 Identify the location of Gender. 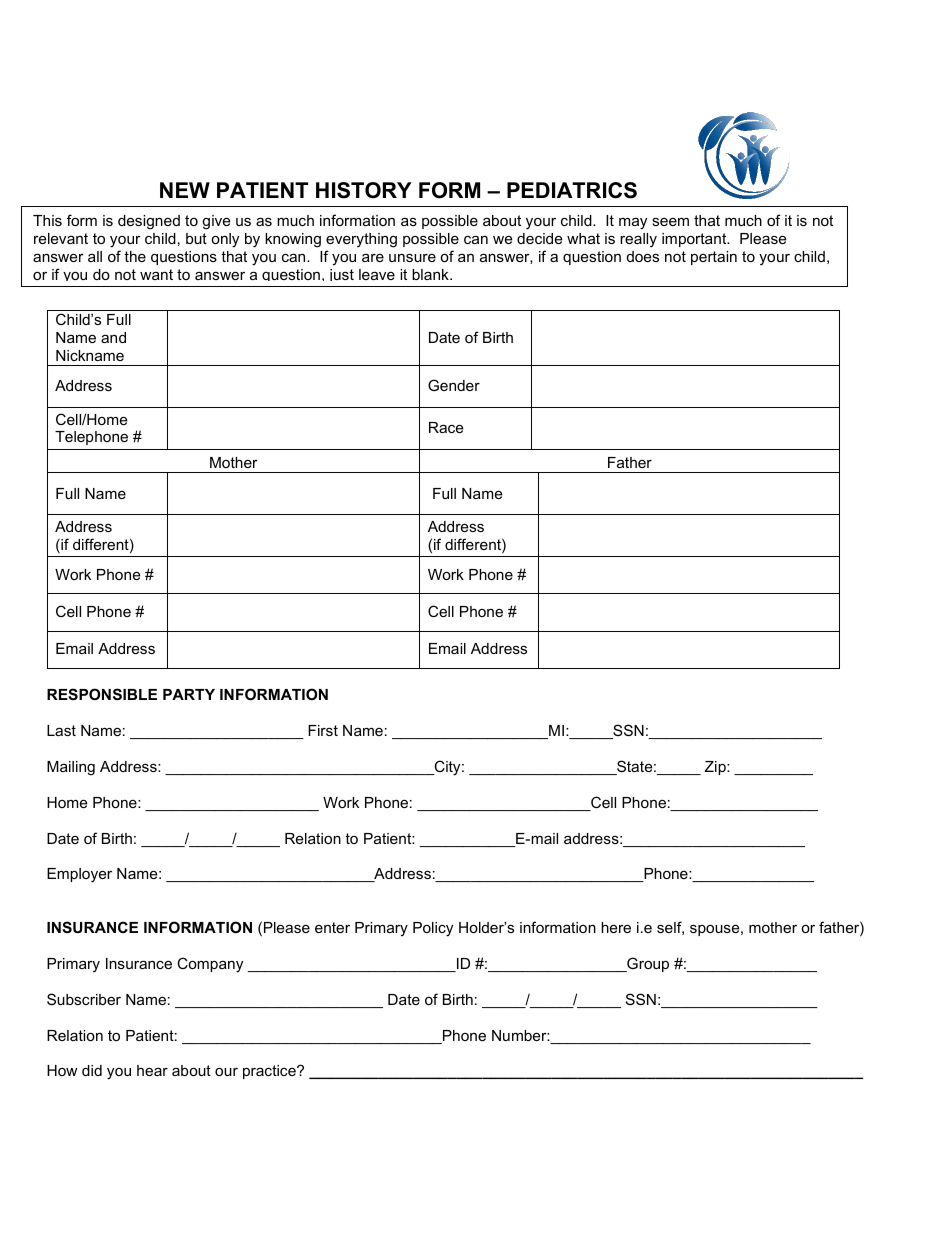
(454, 385).
